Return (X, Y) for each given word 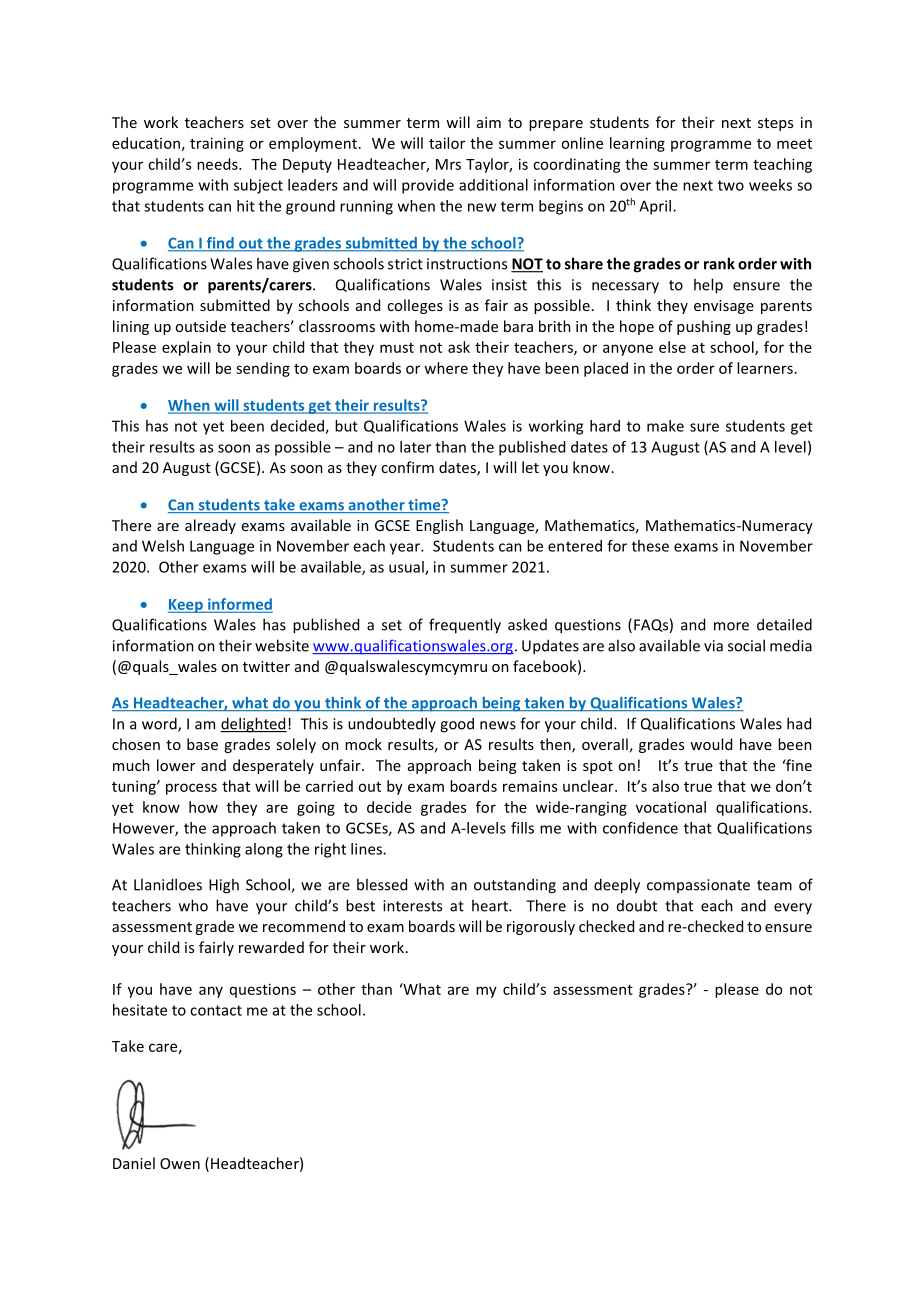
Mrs (448, 164)
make (665, 426)
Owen (180, 1163)
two (731, 185)
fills (522, 828)
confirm (407, 467)
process (191, 789)
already (210, 526)
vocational (671, 807)
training (217, 144)
